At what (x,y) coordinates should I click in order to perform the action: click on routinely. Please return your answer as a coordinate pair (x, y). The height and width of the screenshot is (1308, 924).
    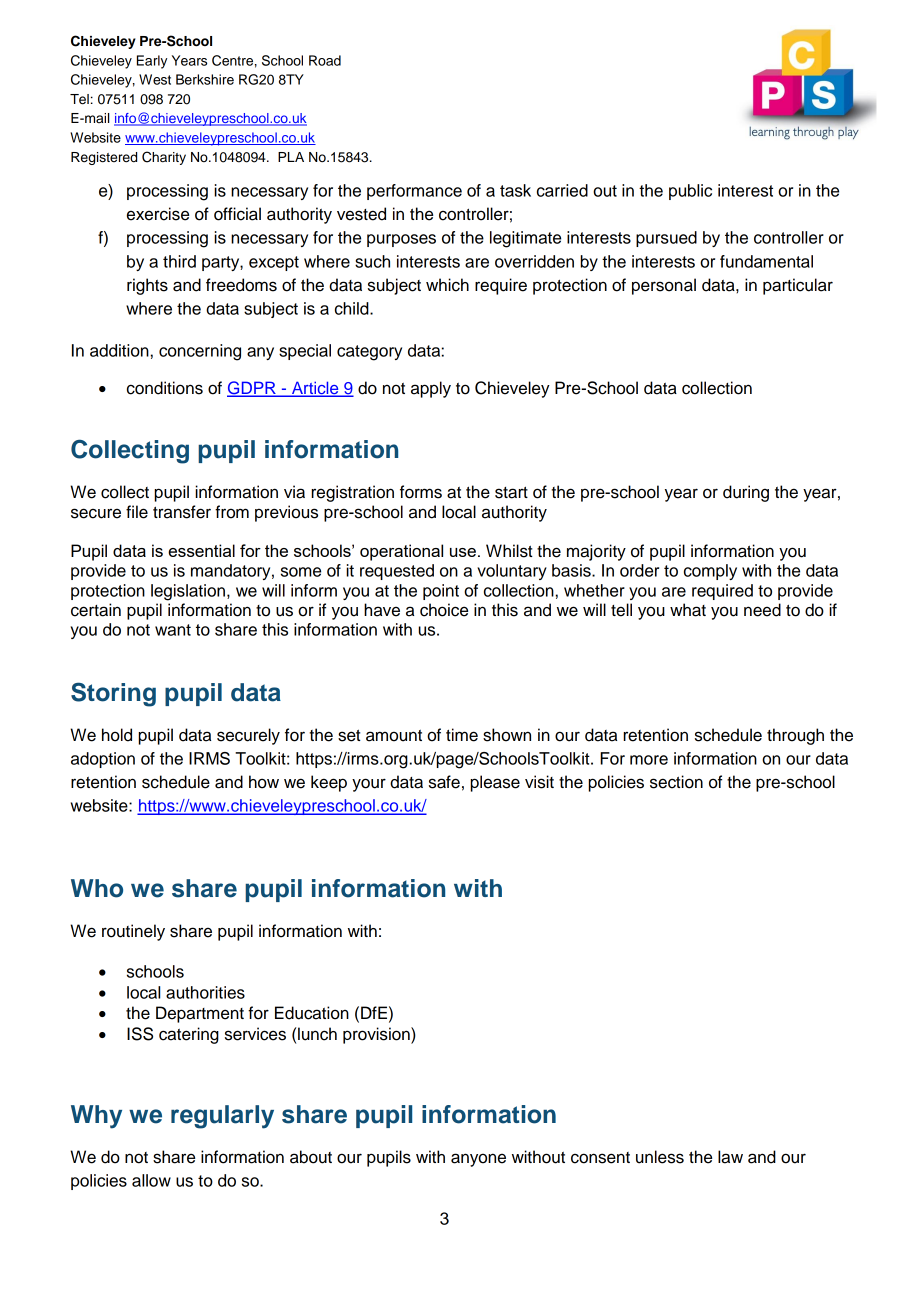
    Looking at the image, I should click on (133, 932).
